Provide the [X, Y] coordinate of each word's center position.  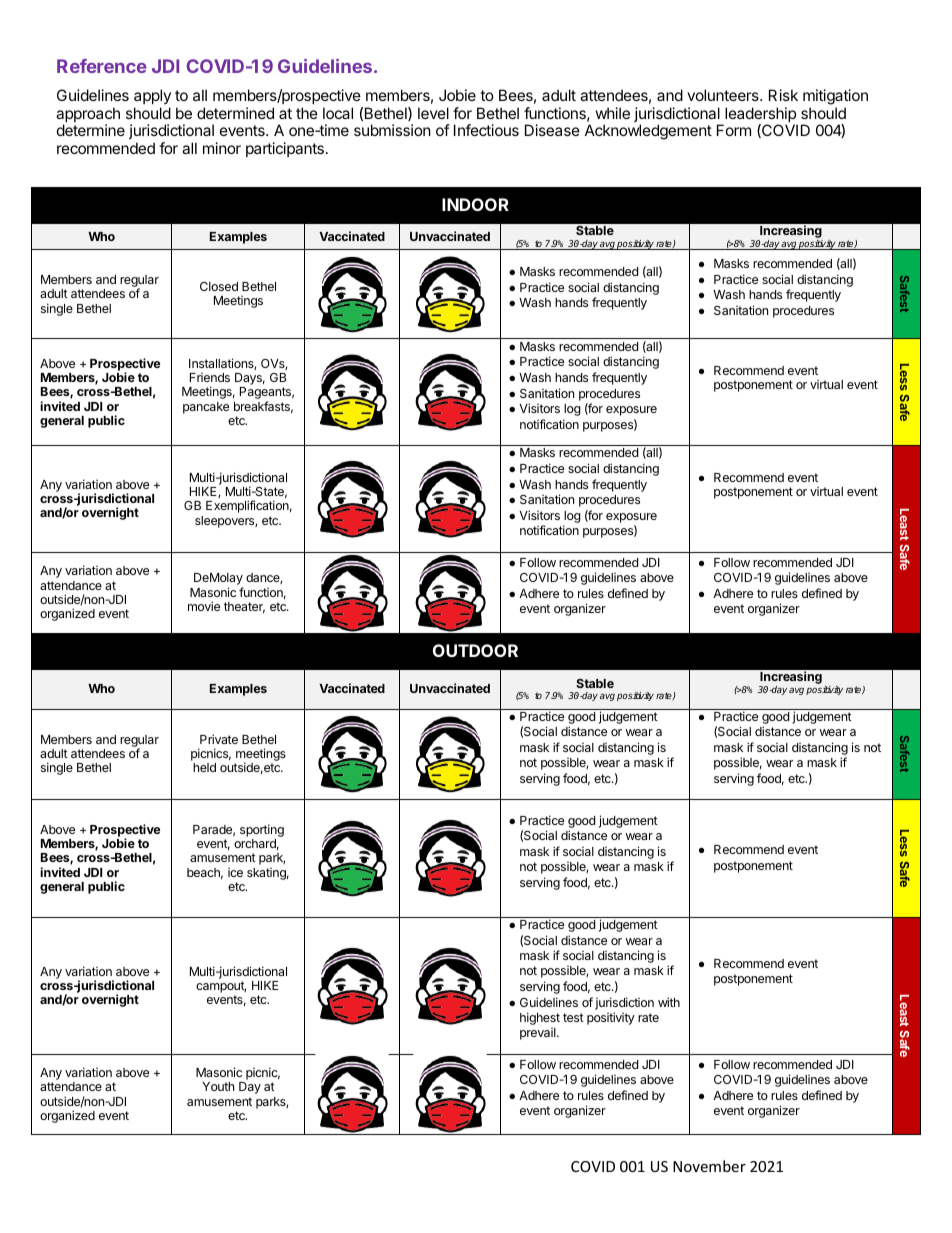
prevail [539, 1034]
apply [152, 96]
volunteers [724, 95]
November [709, 1166]
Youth [218, 1086]
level [433, 113]
